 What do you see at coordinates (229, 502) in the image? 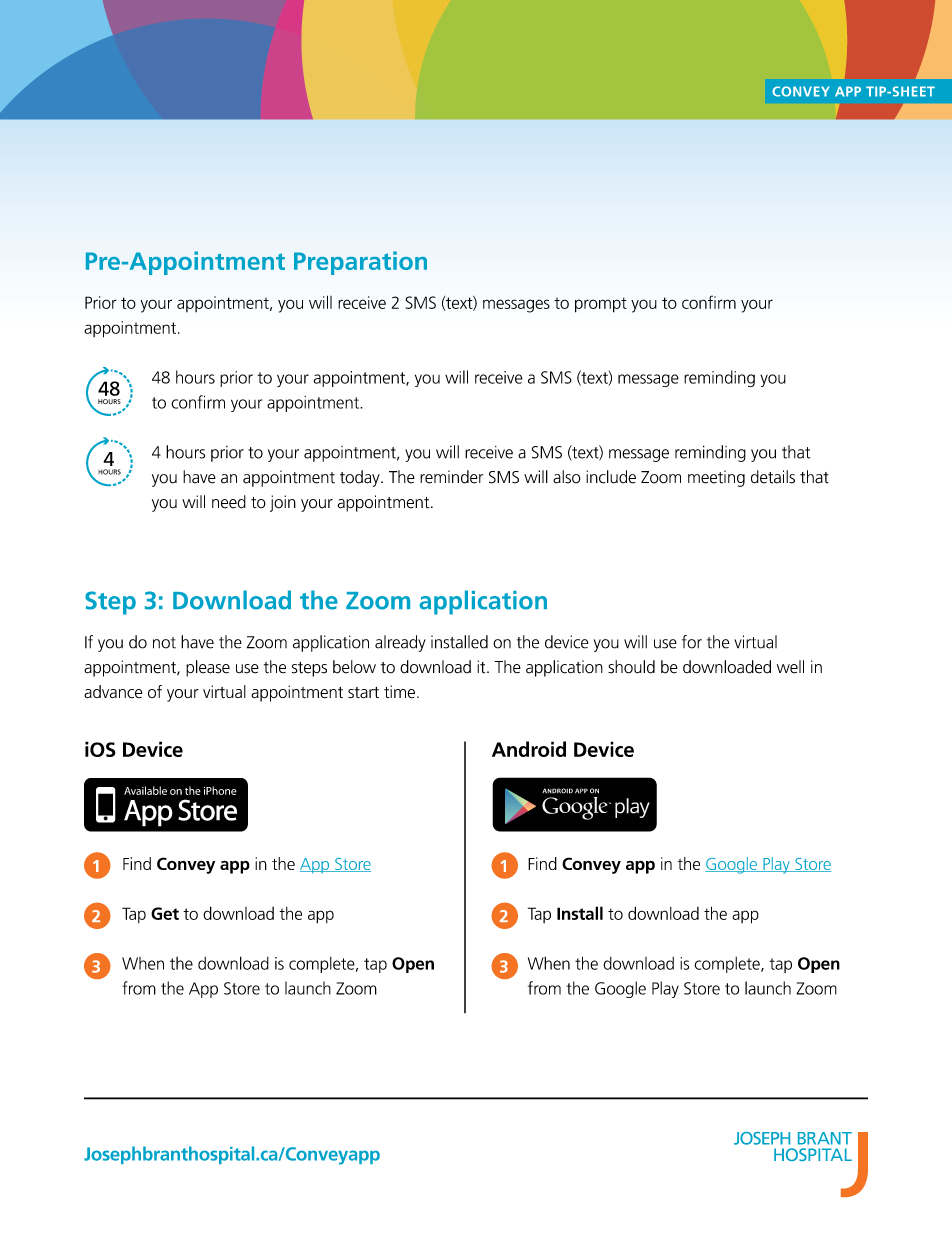
I see `need` at bounding box center [229, 502].
